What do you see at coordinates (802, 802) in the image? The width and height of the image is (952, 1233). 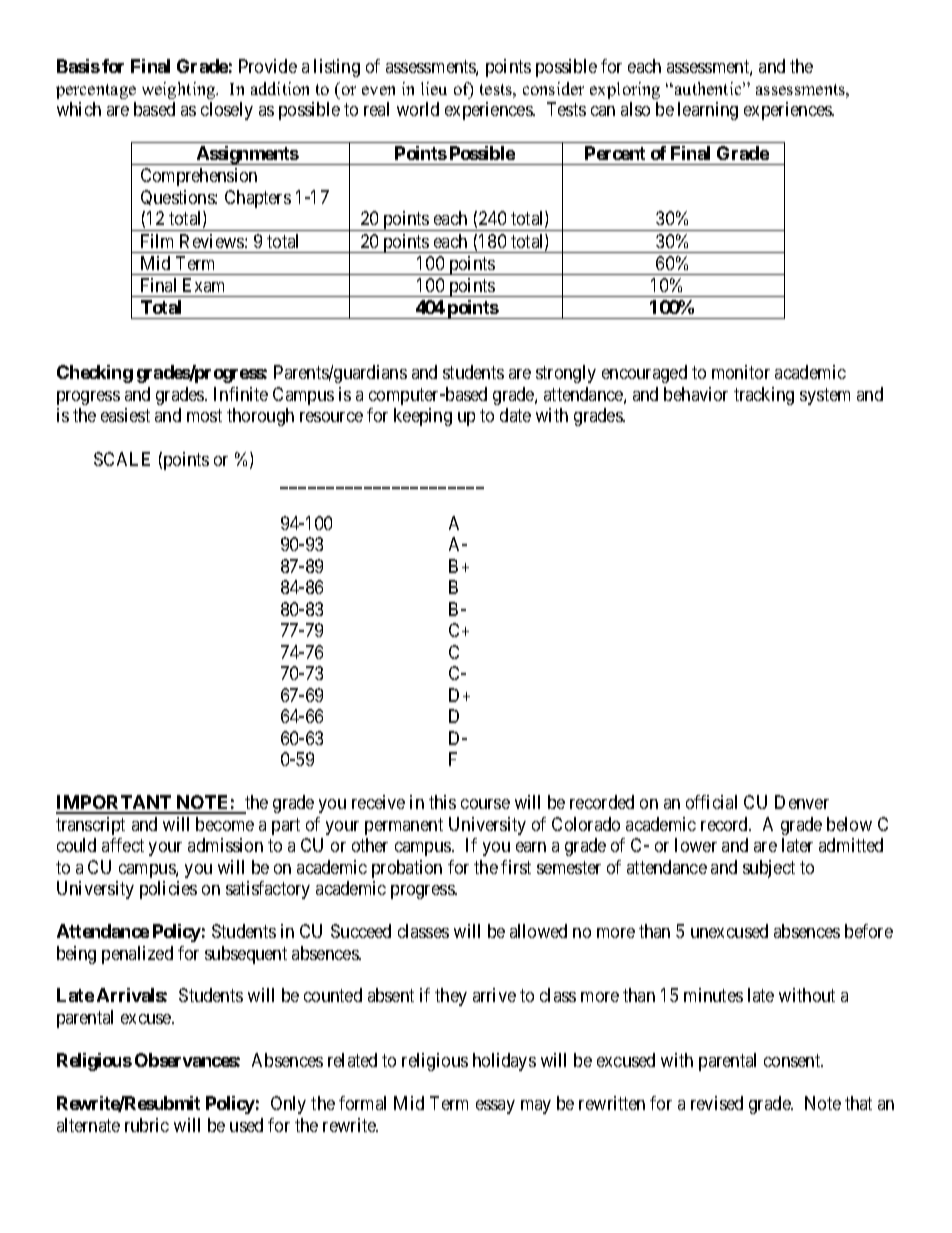 I see `Denver` at bounding box center [802, 802].
